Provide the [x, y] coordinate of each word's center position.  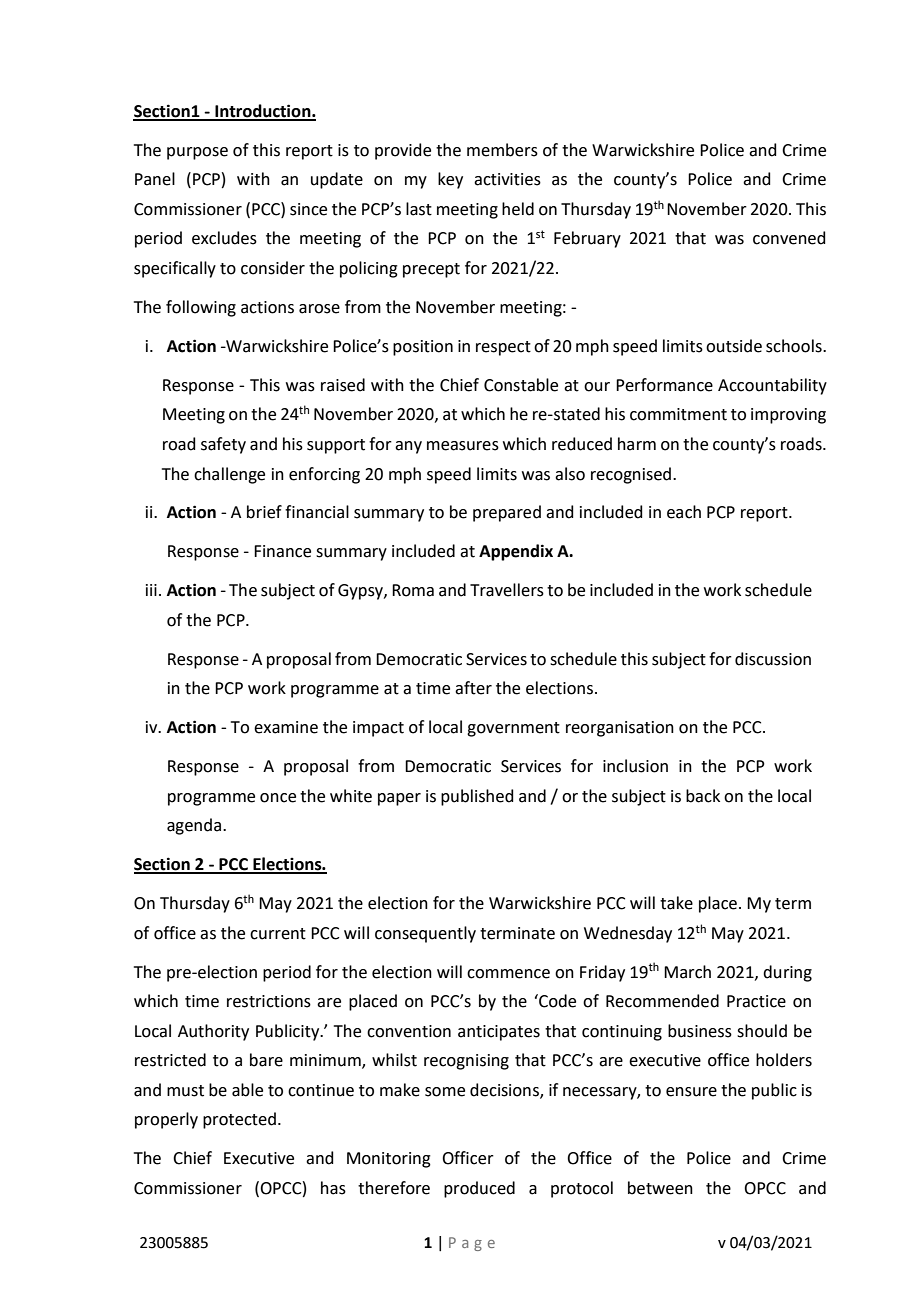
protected [239, 1120]
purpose [197, 153]
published [477, 797]
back [703, 796]
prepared [507, 513]
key [450, 180]
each [684, 512]
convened [789, 238]
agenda [195, 826]
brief [264, 512]
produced [479, 1189]
